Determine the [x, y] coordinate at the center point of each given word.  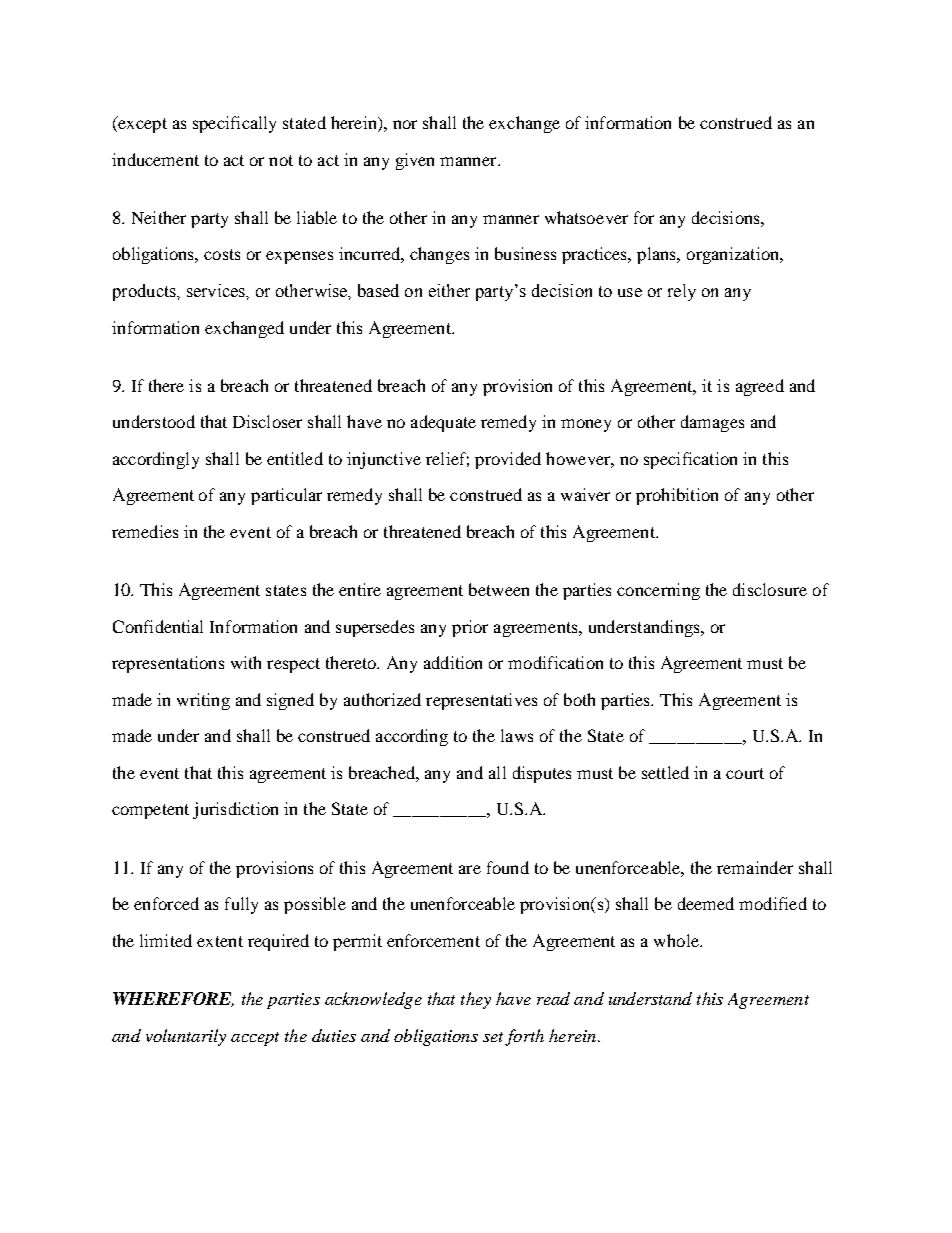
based [378, 290]
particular [286, 496]
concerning [658, 591]
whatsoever [586, 217]
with [246, 662]
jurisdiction [235, 810]
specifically [234, 124]
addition [453, 662]
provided [508, 460]
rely [682, 292]
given [415, 161]
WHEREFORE [173, 999]
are [470, 869]
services [217, 290]
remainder [755, 867]
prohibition [677, 496]
